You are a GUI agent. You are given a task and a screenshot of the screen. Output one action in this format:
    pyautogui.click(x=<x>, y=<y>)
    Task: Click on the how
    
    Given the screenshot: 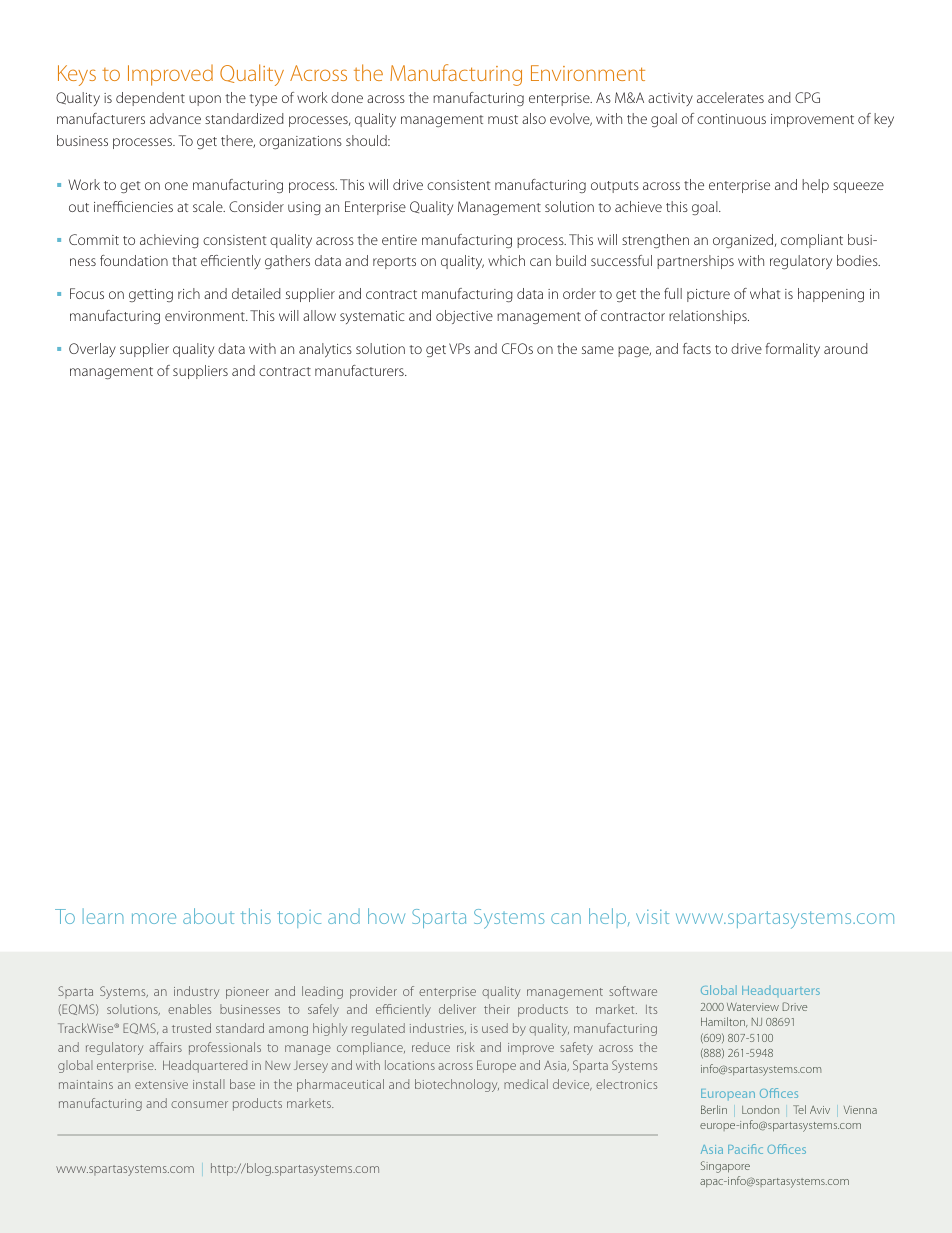 What is the action you would take?
    pyautogui.click(x=386, y=916)
